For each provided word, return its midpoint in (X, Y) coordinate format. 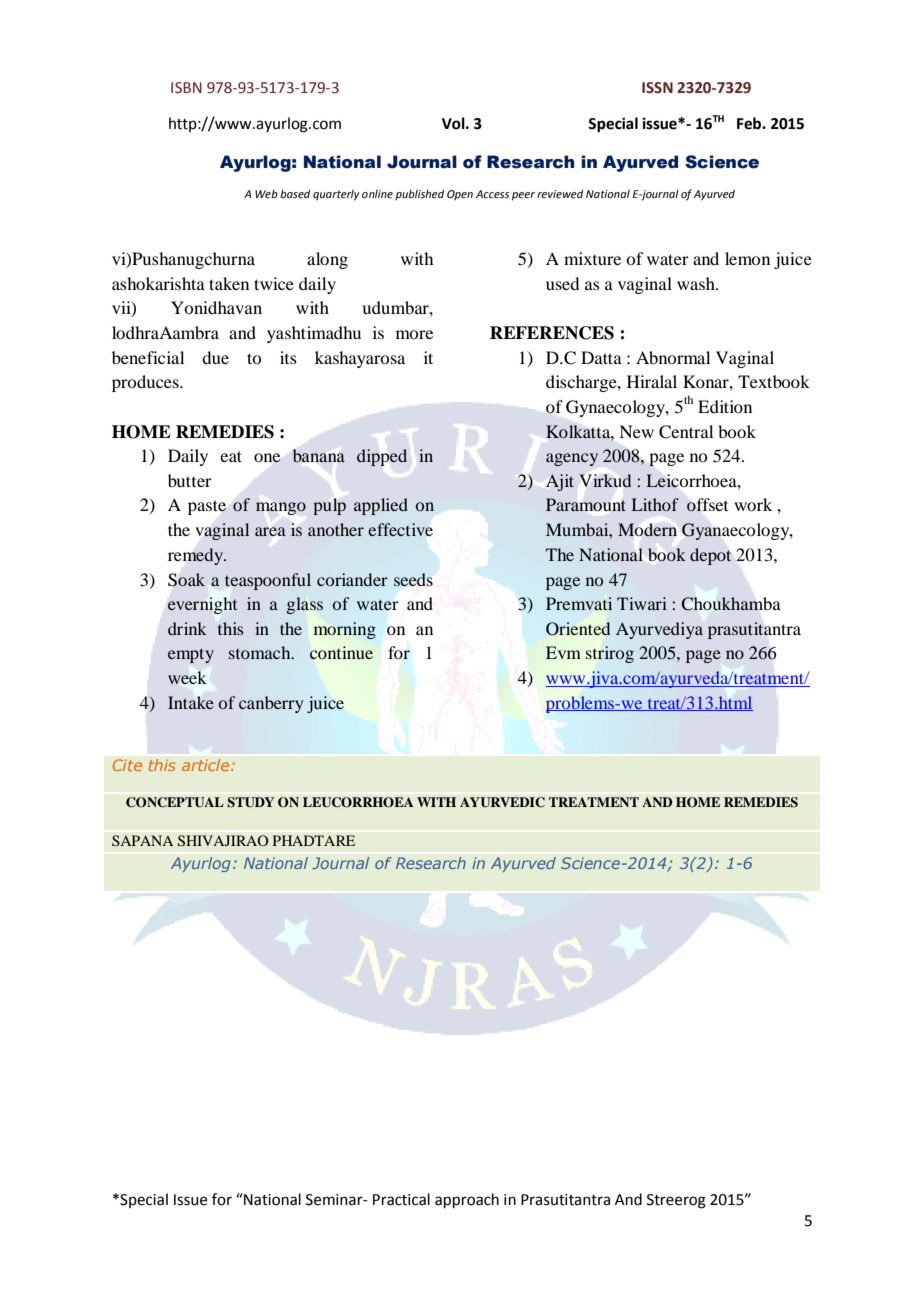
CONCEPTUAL (175, 802)
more (414, 334)
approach (467, 1200)
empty (191, 655)
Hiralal (652, 381)
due (215, 357)
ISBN (186, 88)
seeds (413, 579)
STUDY (251, 802)
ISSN (657, 88)
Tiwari (642, 603)
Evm (563, 652)
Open (460, 195)
